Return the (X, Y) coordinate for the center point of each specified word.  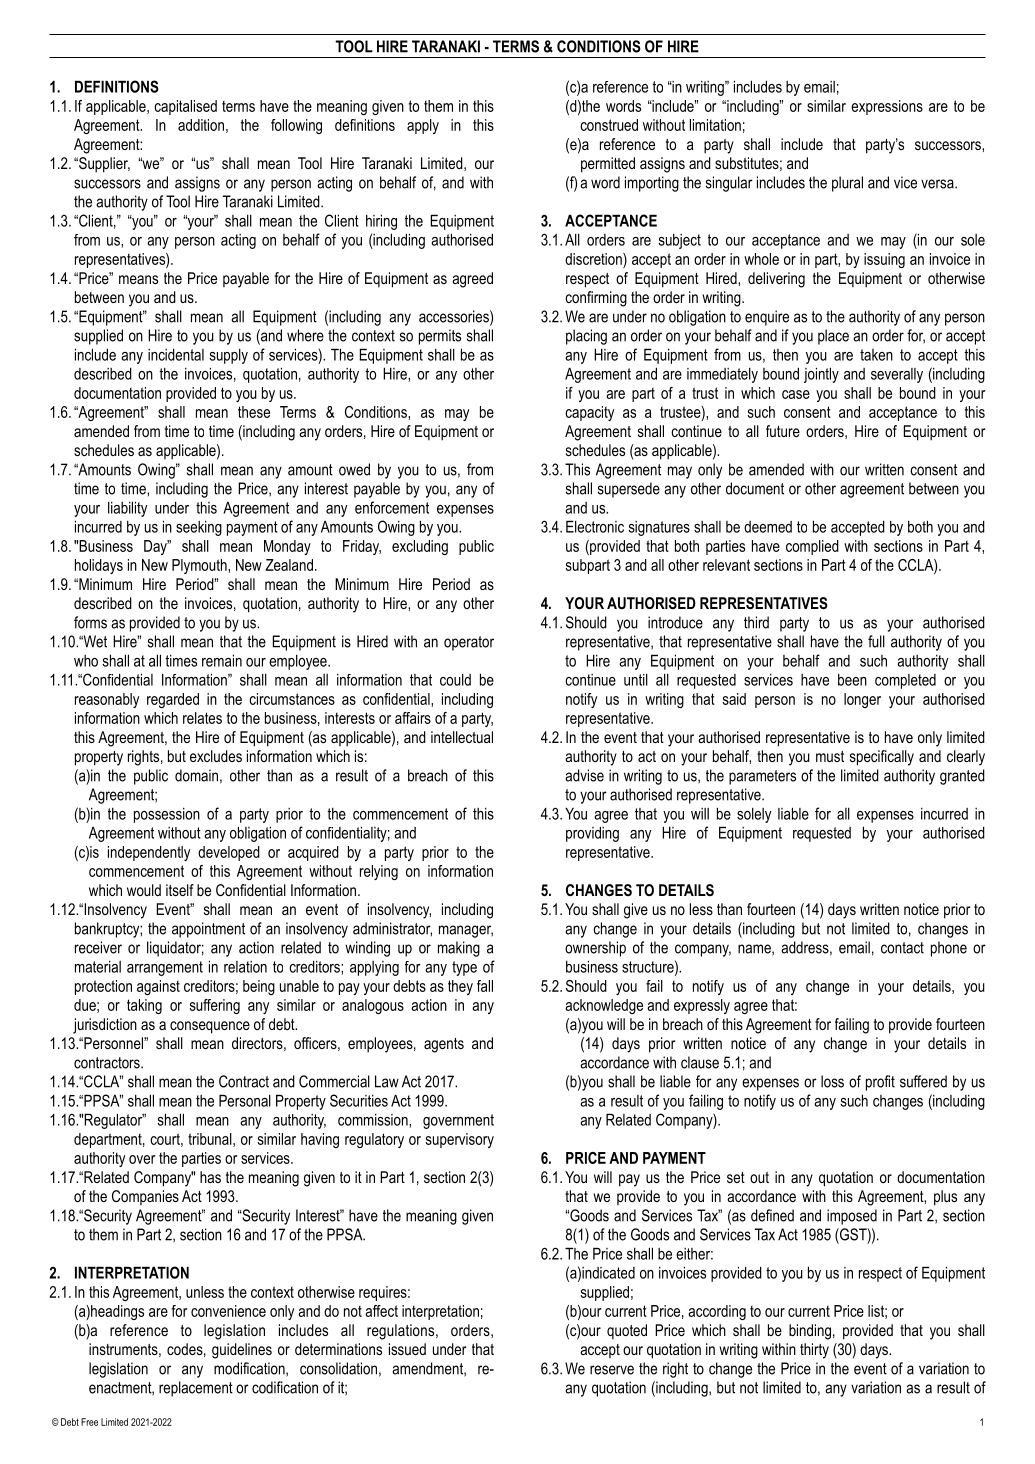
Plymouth (200, 566)
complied (812, 547)
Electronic (595, 526)
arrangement (165, 968)
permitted (608, 165)
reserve (612, 1370)
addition (201, 125)
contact (902, 948)
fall (485, 986)
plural (847, 184)
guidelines (242, 1351)
